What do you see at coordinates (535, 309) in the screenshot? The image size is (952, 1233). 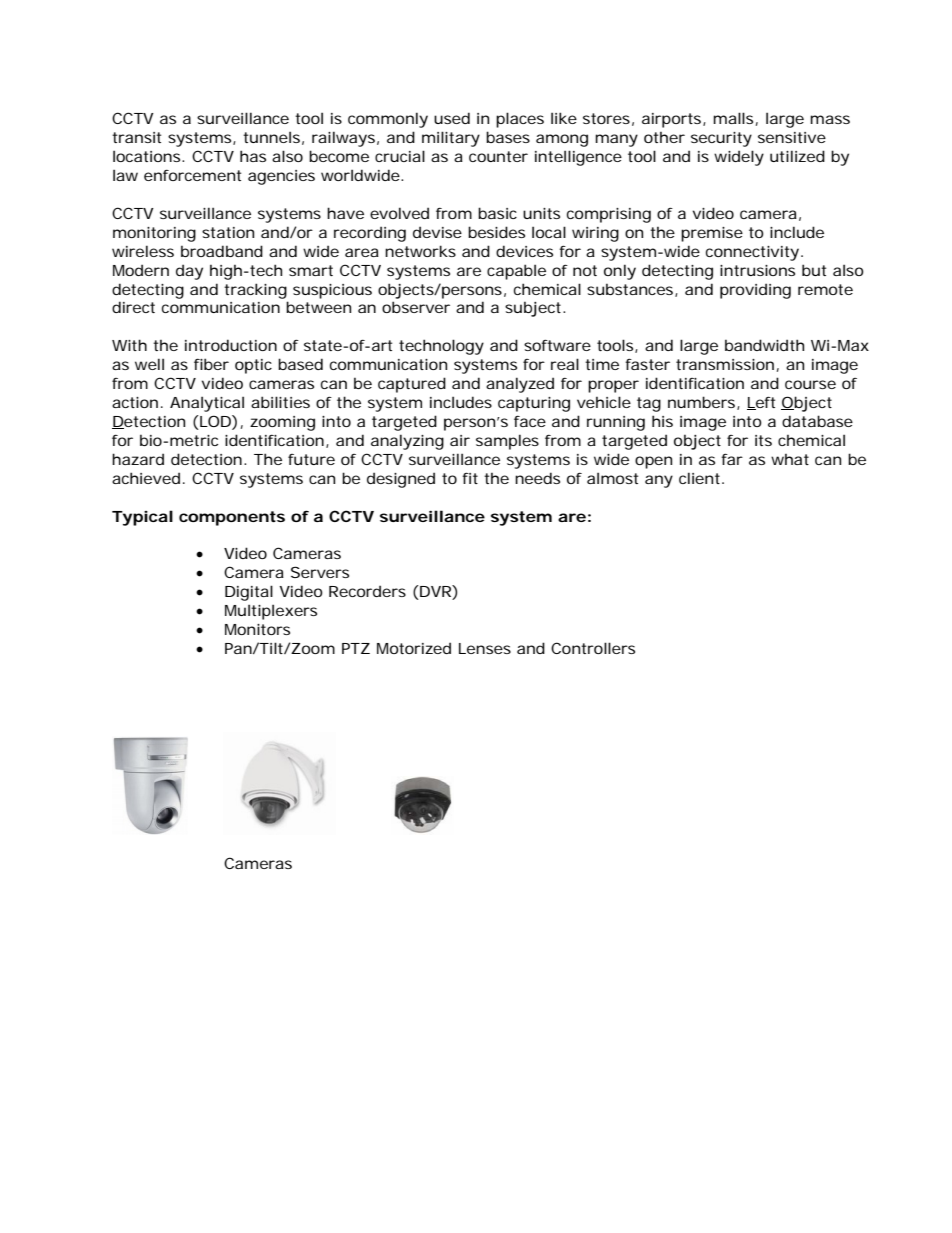 I see `subject` at bounding box center [535, 309].
